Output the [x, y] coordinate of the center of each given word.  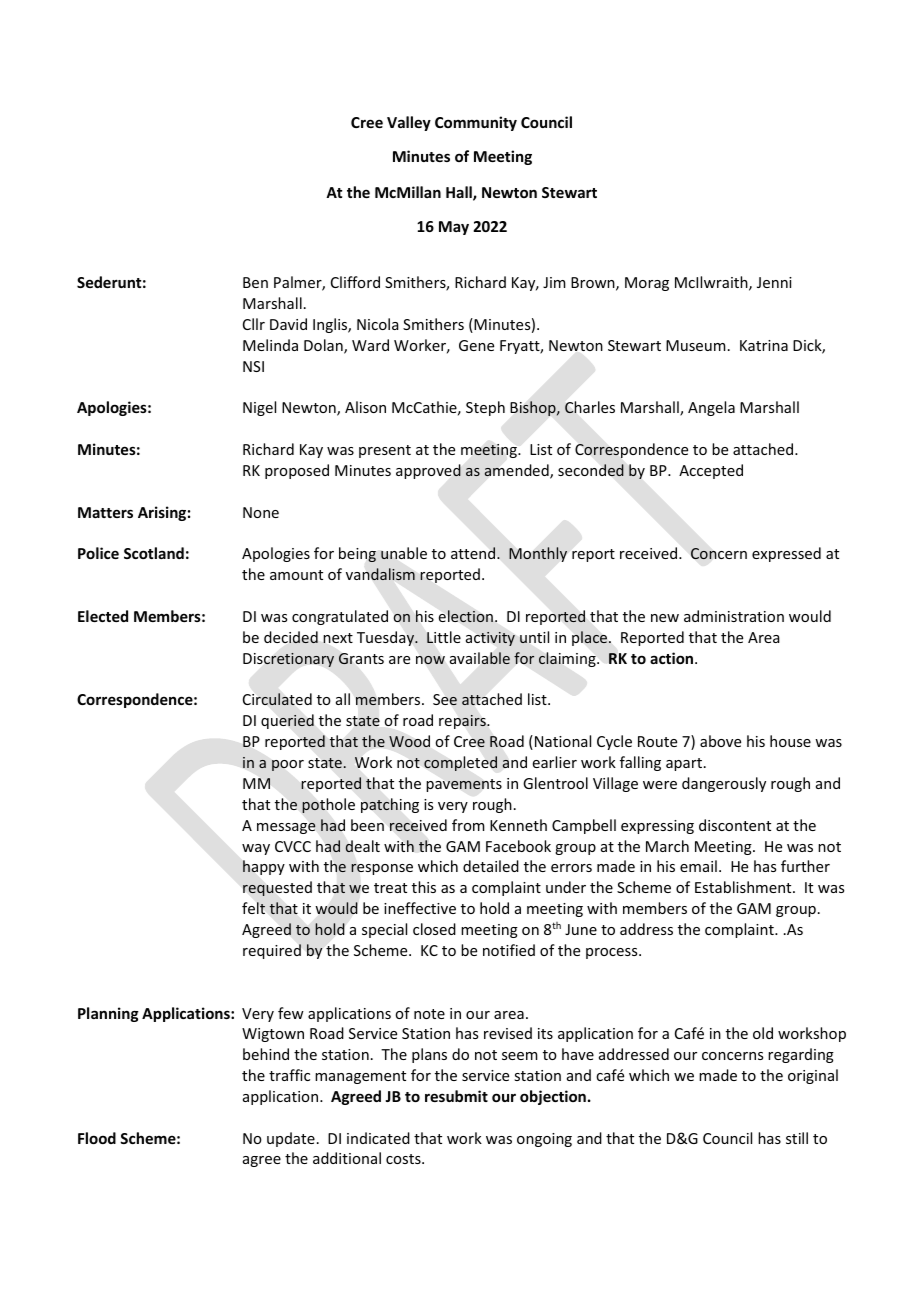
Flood [97, 1138]
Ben [255, 282]
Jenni [774, 282]
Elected [103, 616]
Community [476, 123]
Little [444, 637]
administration [734, 616]
